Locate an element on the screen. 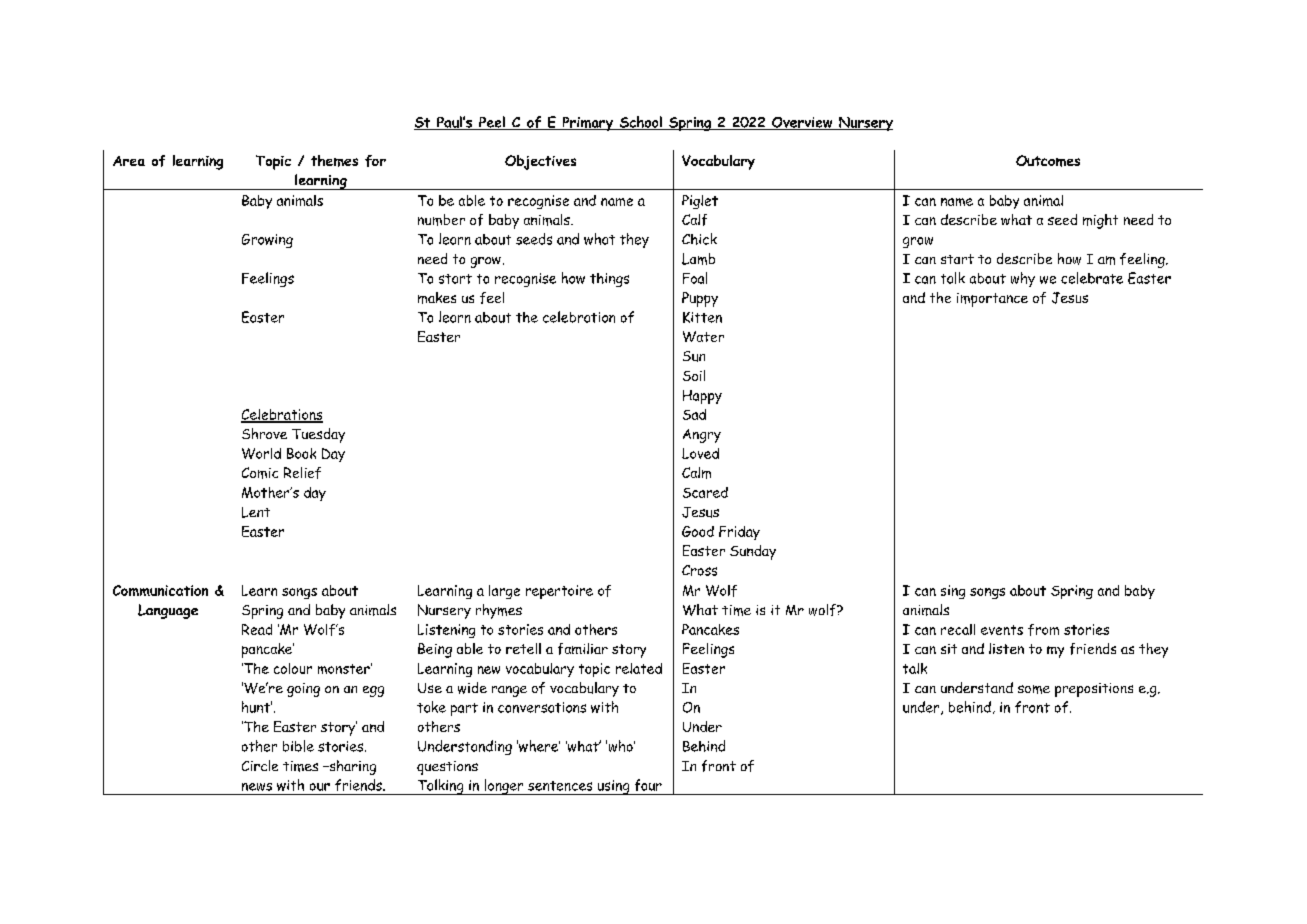  Primary is located at coordinates (588, 124).
